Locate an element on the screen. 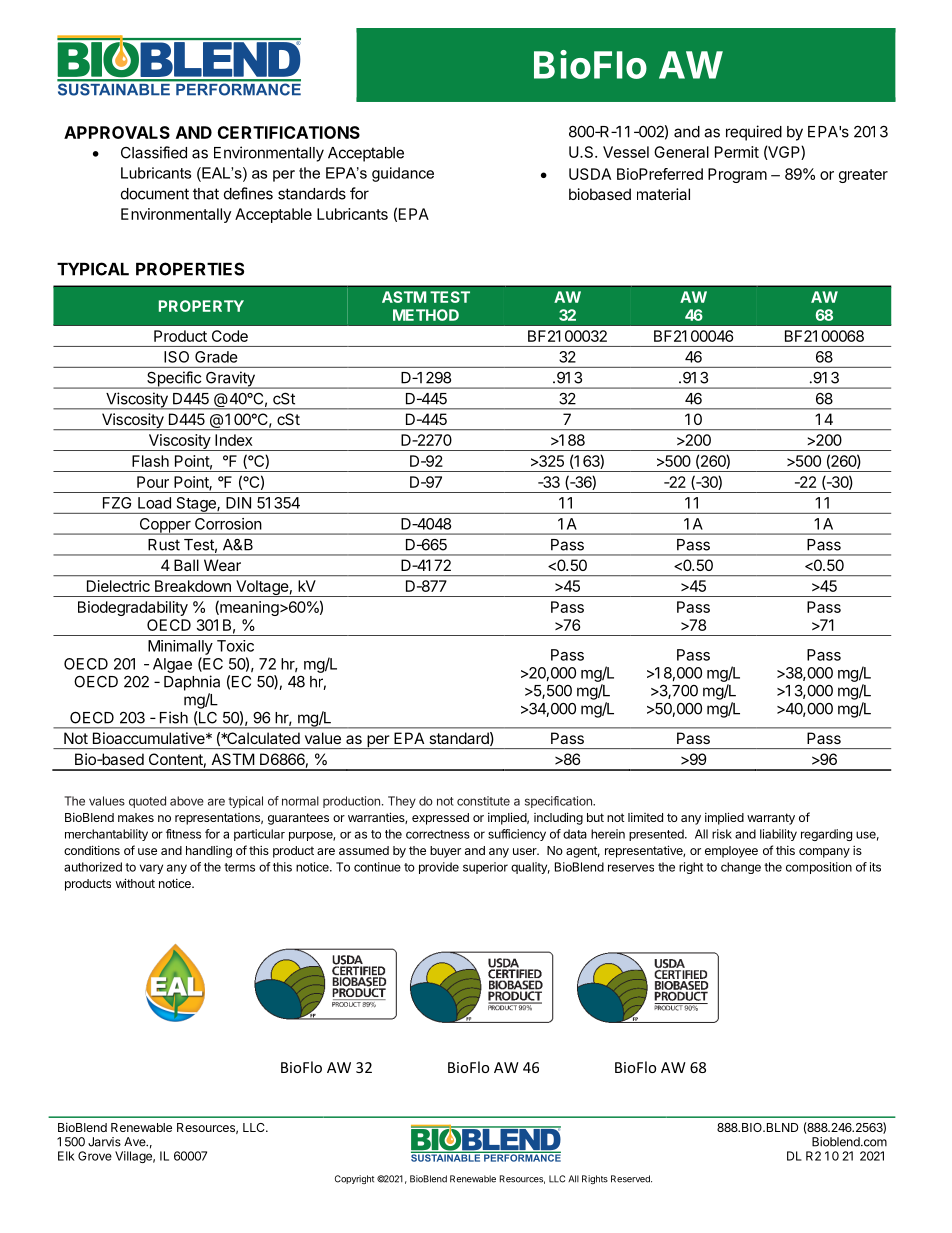  constitute is located at coordinates (483, 801).
